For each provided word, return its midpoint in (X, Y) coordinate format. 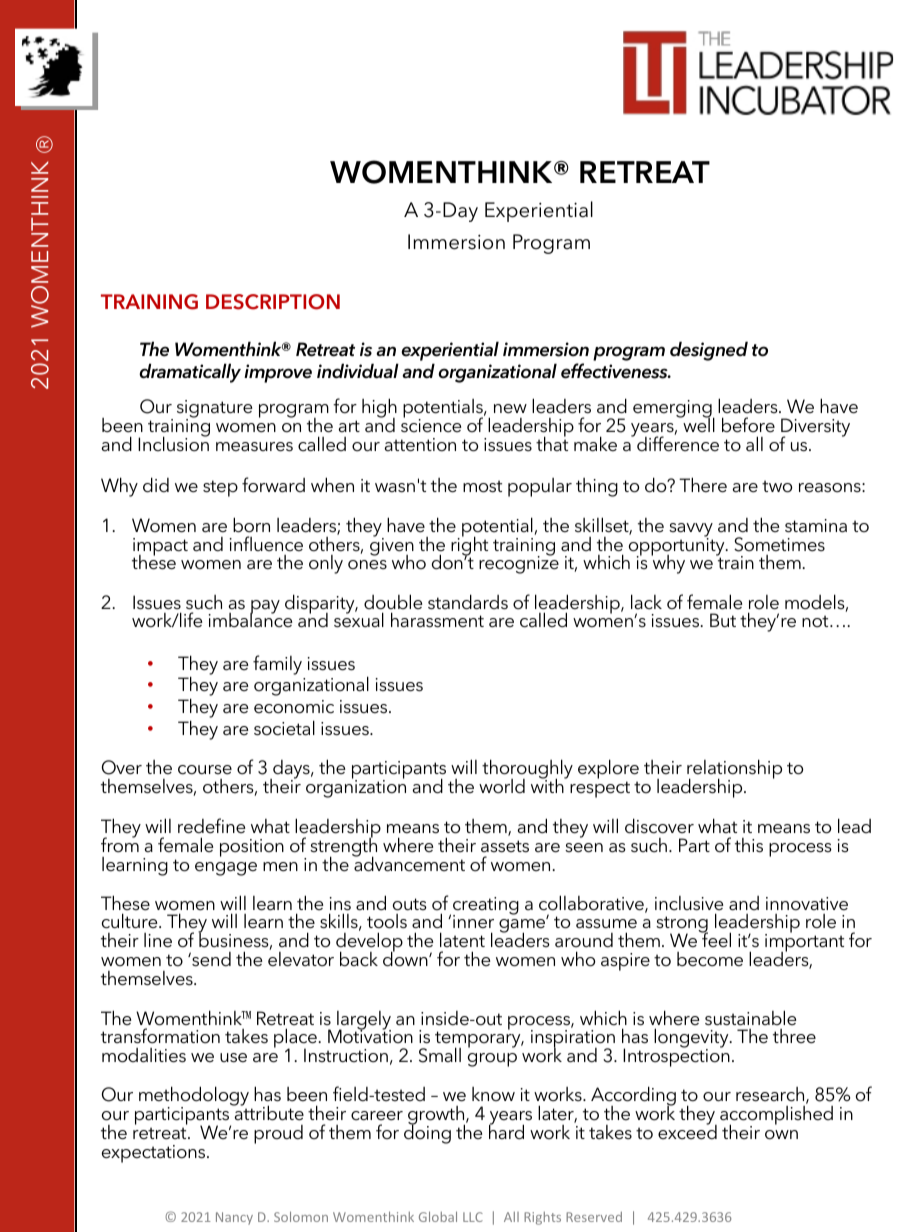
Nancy (234, 1218)
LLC (473, 1217)
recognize (519, 564)
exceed (687, 1131)
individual (358, 371)
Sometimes (779, 544)
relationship (734, 770)
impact (160, 548)
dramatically (190, 373)
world (502, 786)
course (205, 770)
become (710, 959)
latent (462, 940)
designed (709, 351)
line (158, 940)
